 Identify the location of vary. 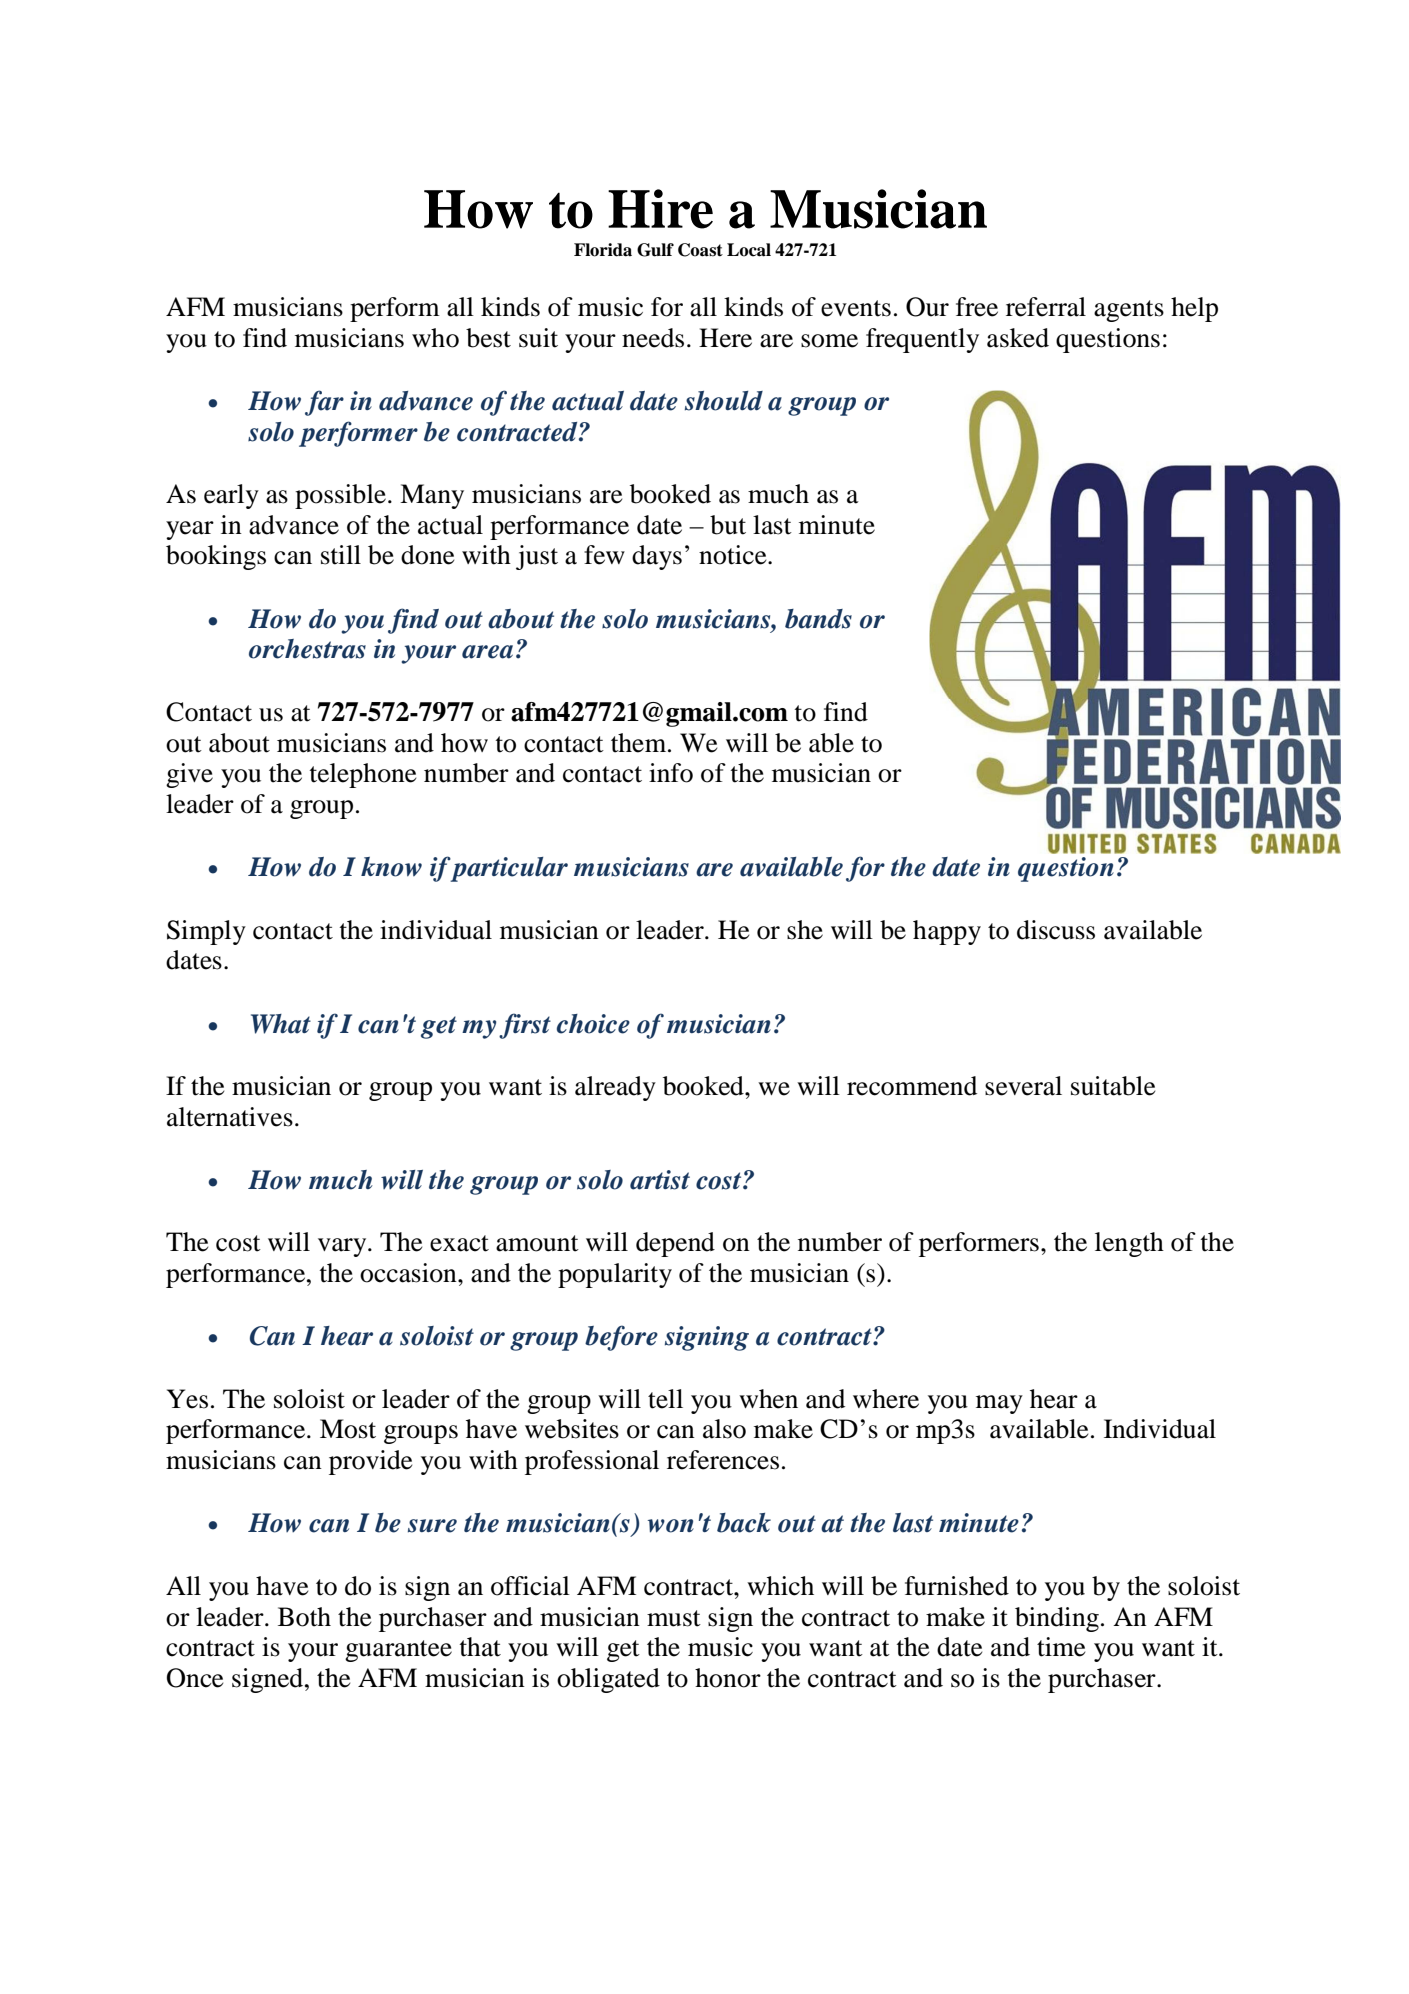
(343, 1247).
